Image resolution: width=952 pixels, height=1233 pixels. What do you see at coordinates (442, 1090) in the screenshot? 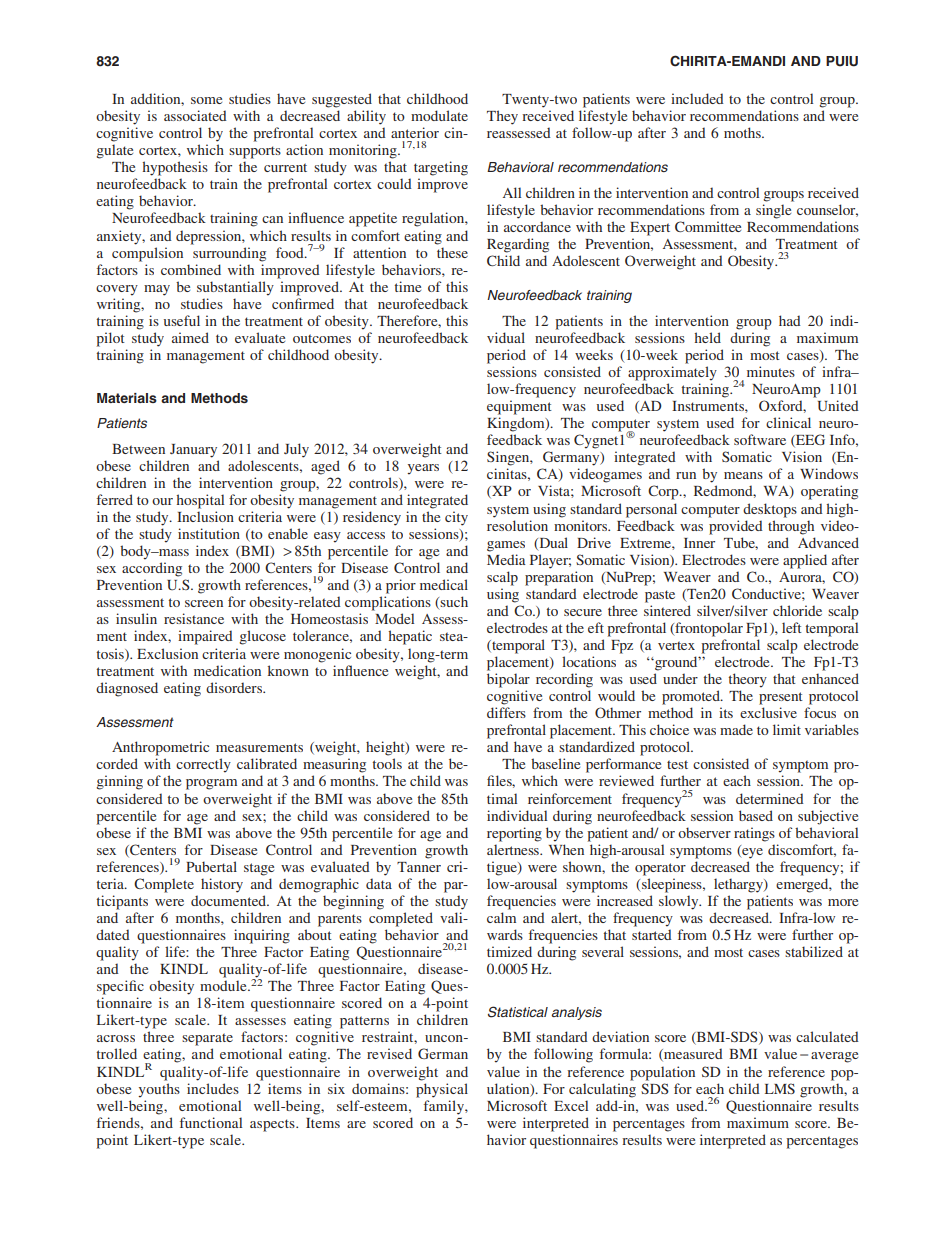
I see `physical` at bounding box center [442, 1090].
